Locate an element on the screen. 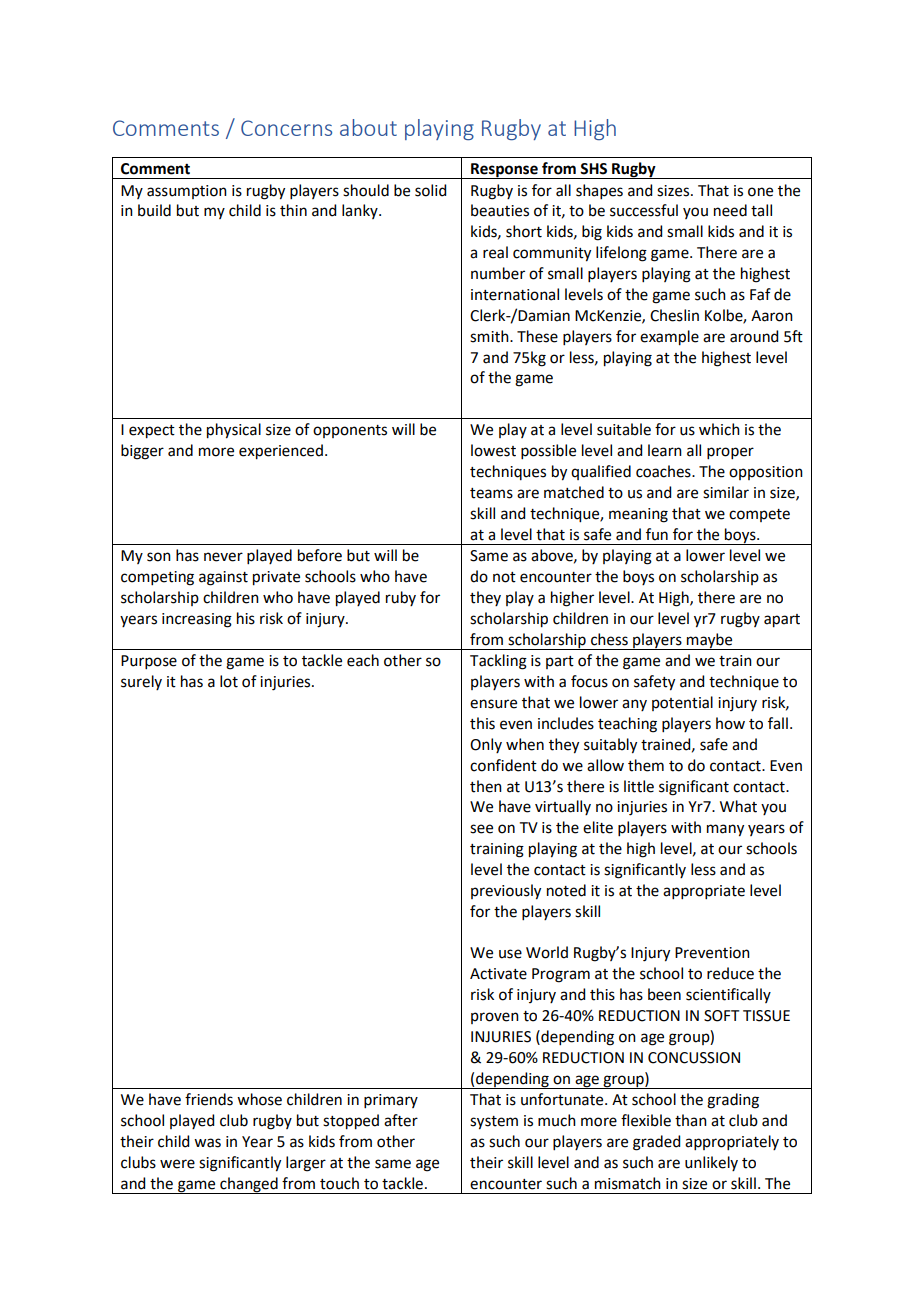  assumption is located at coordinates (187, 192).
